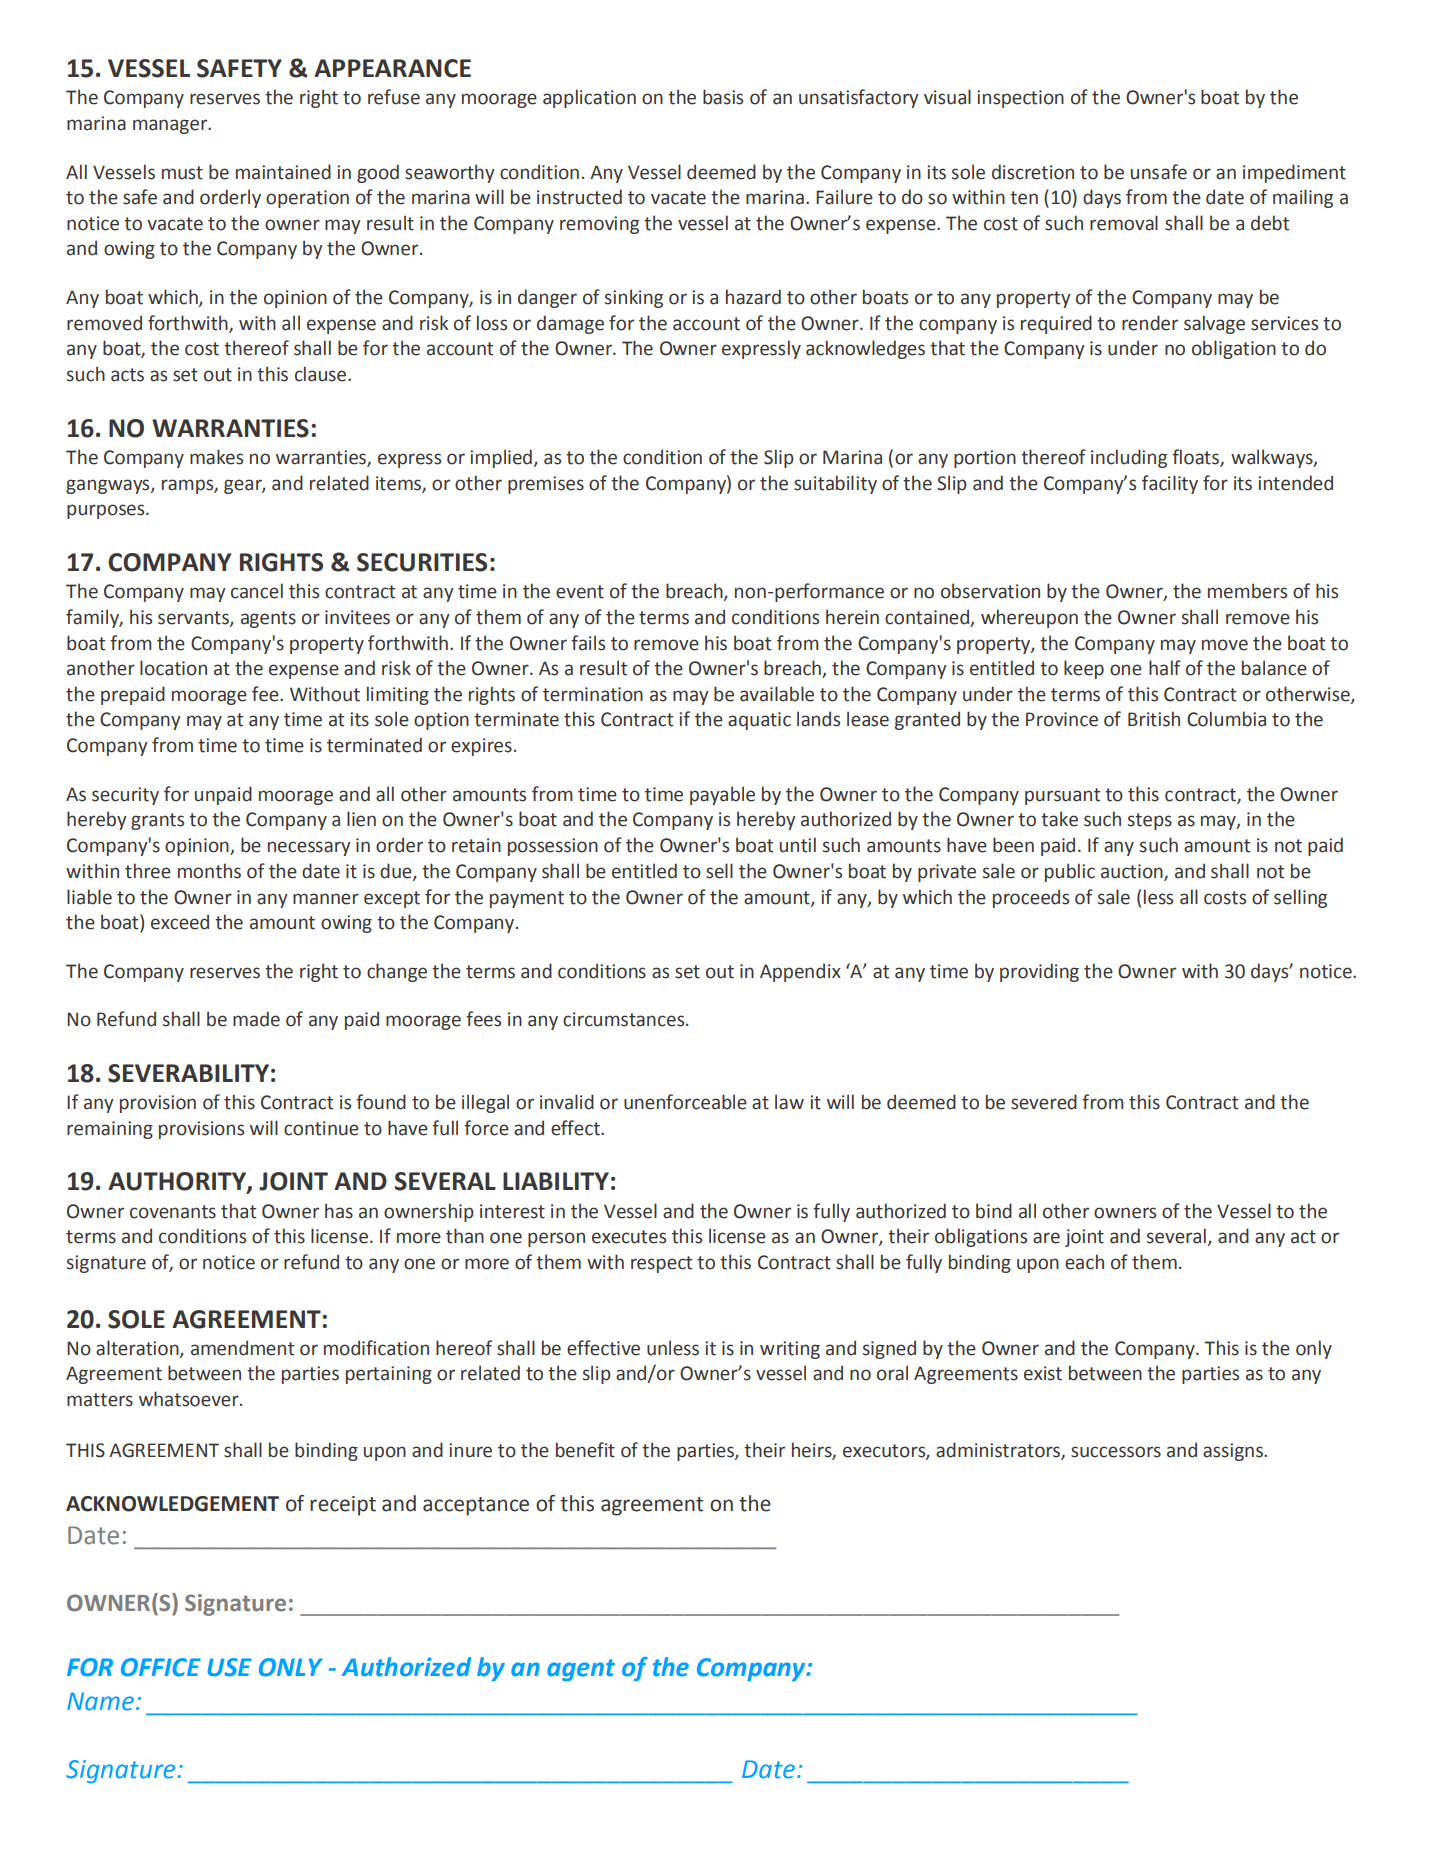 This document has height=1852, width=1431. Describe the element at coordinates (789, 1102) in the document. I see `law` at that location.
